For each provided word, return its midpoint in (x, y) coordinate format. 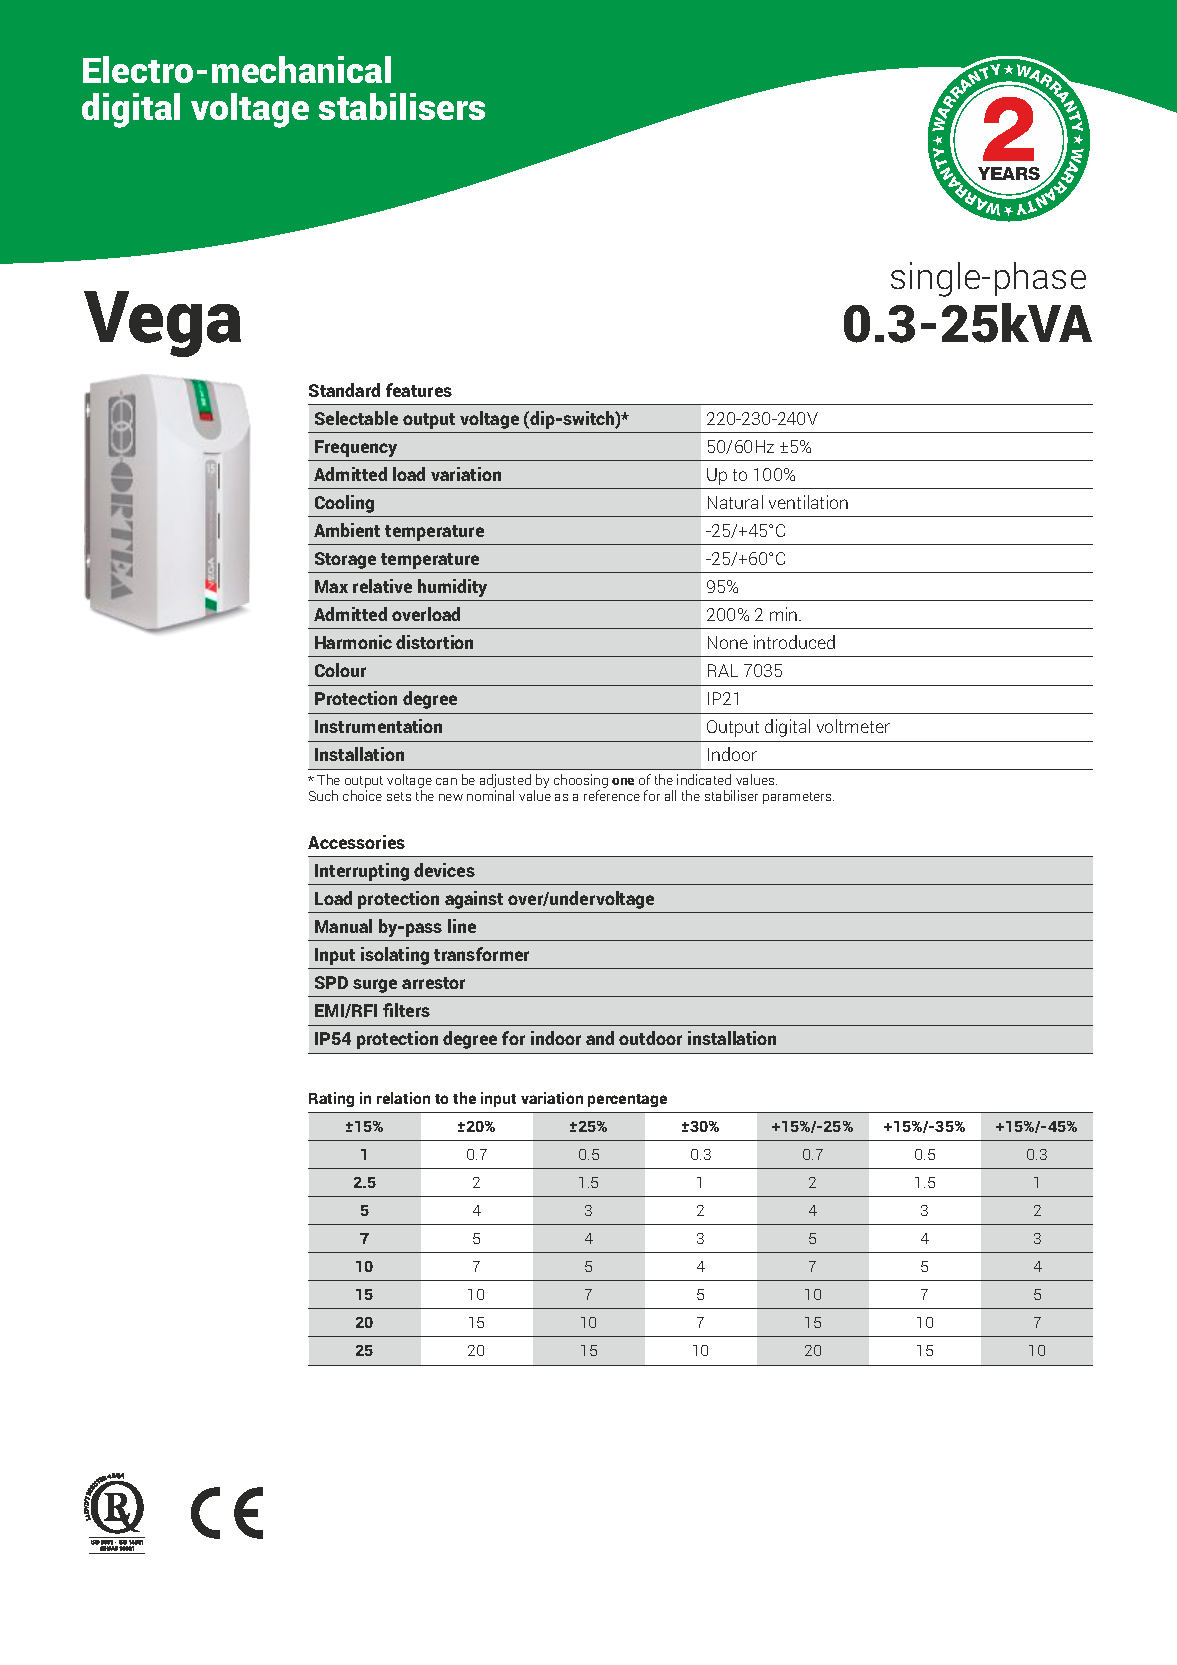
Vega (162, 324)
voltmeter (853, 726)
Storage (345, 560)
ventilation (808, 502)
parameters (798, 798)
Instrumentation (378, 726)
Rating (331, 1099)
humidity (452, 588)
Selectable (356, 418)
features (419, 390)
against (474, 900)
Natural (735, 502)
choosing (581, 781)
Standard (344, 390)
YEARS (1010, 175)
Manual (343, 926)
